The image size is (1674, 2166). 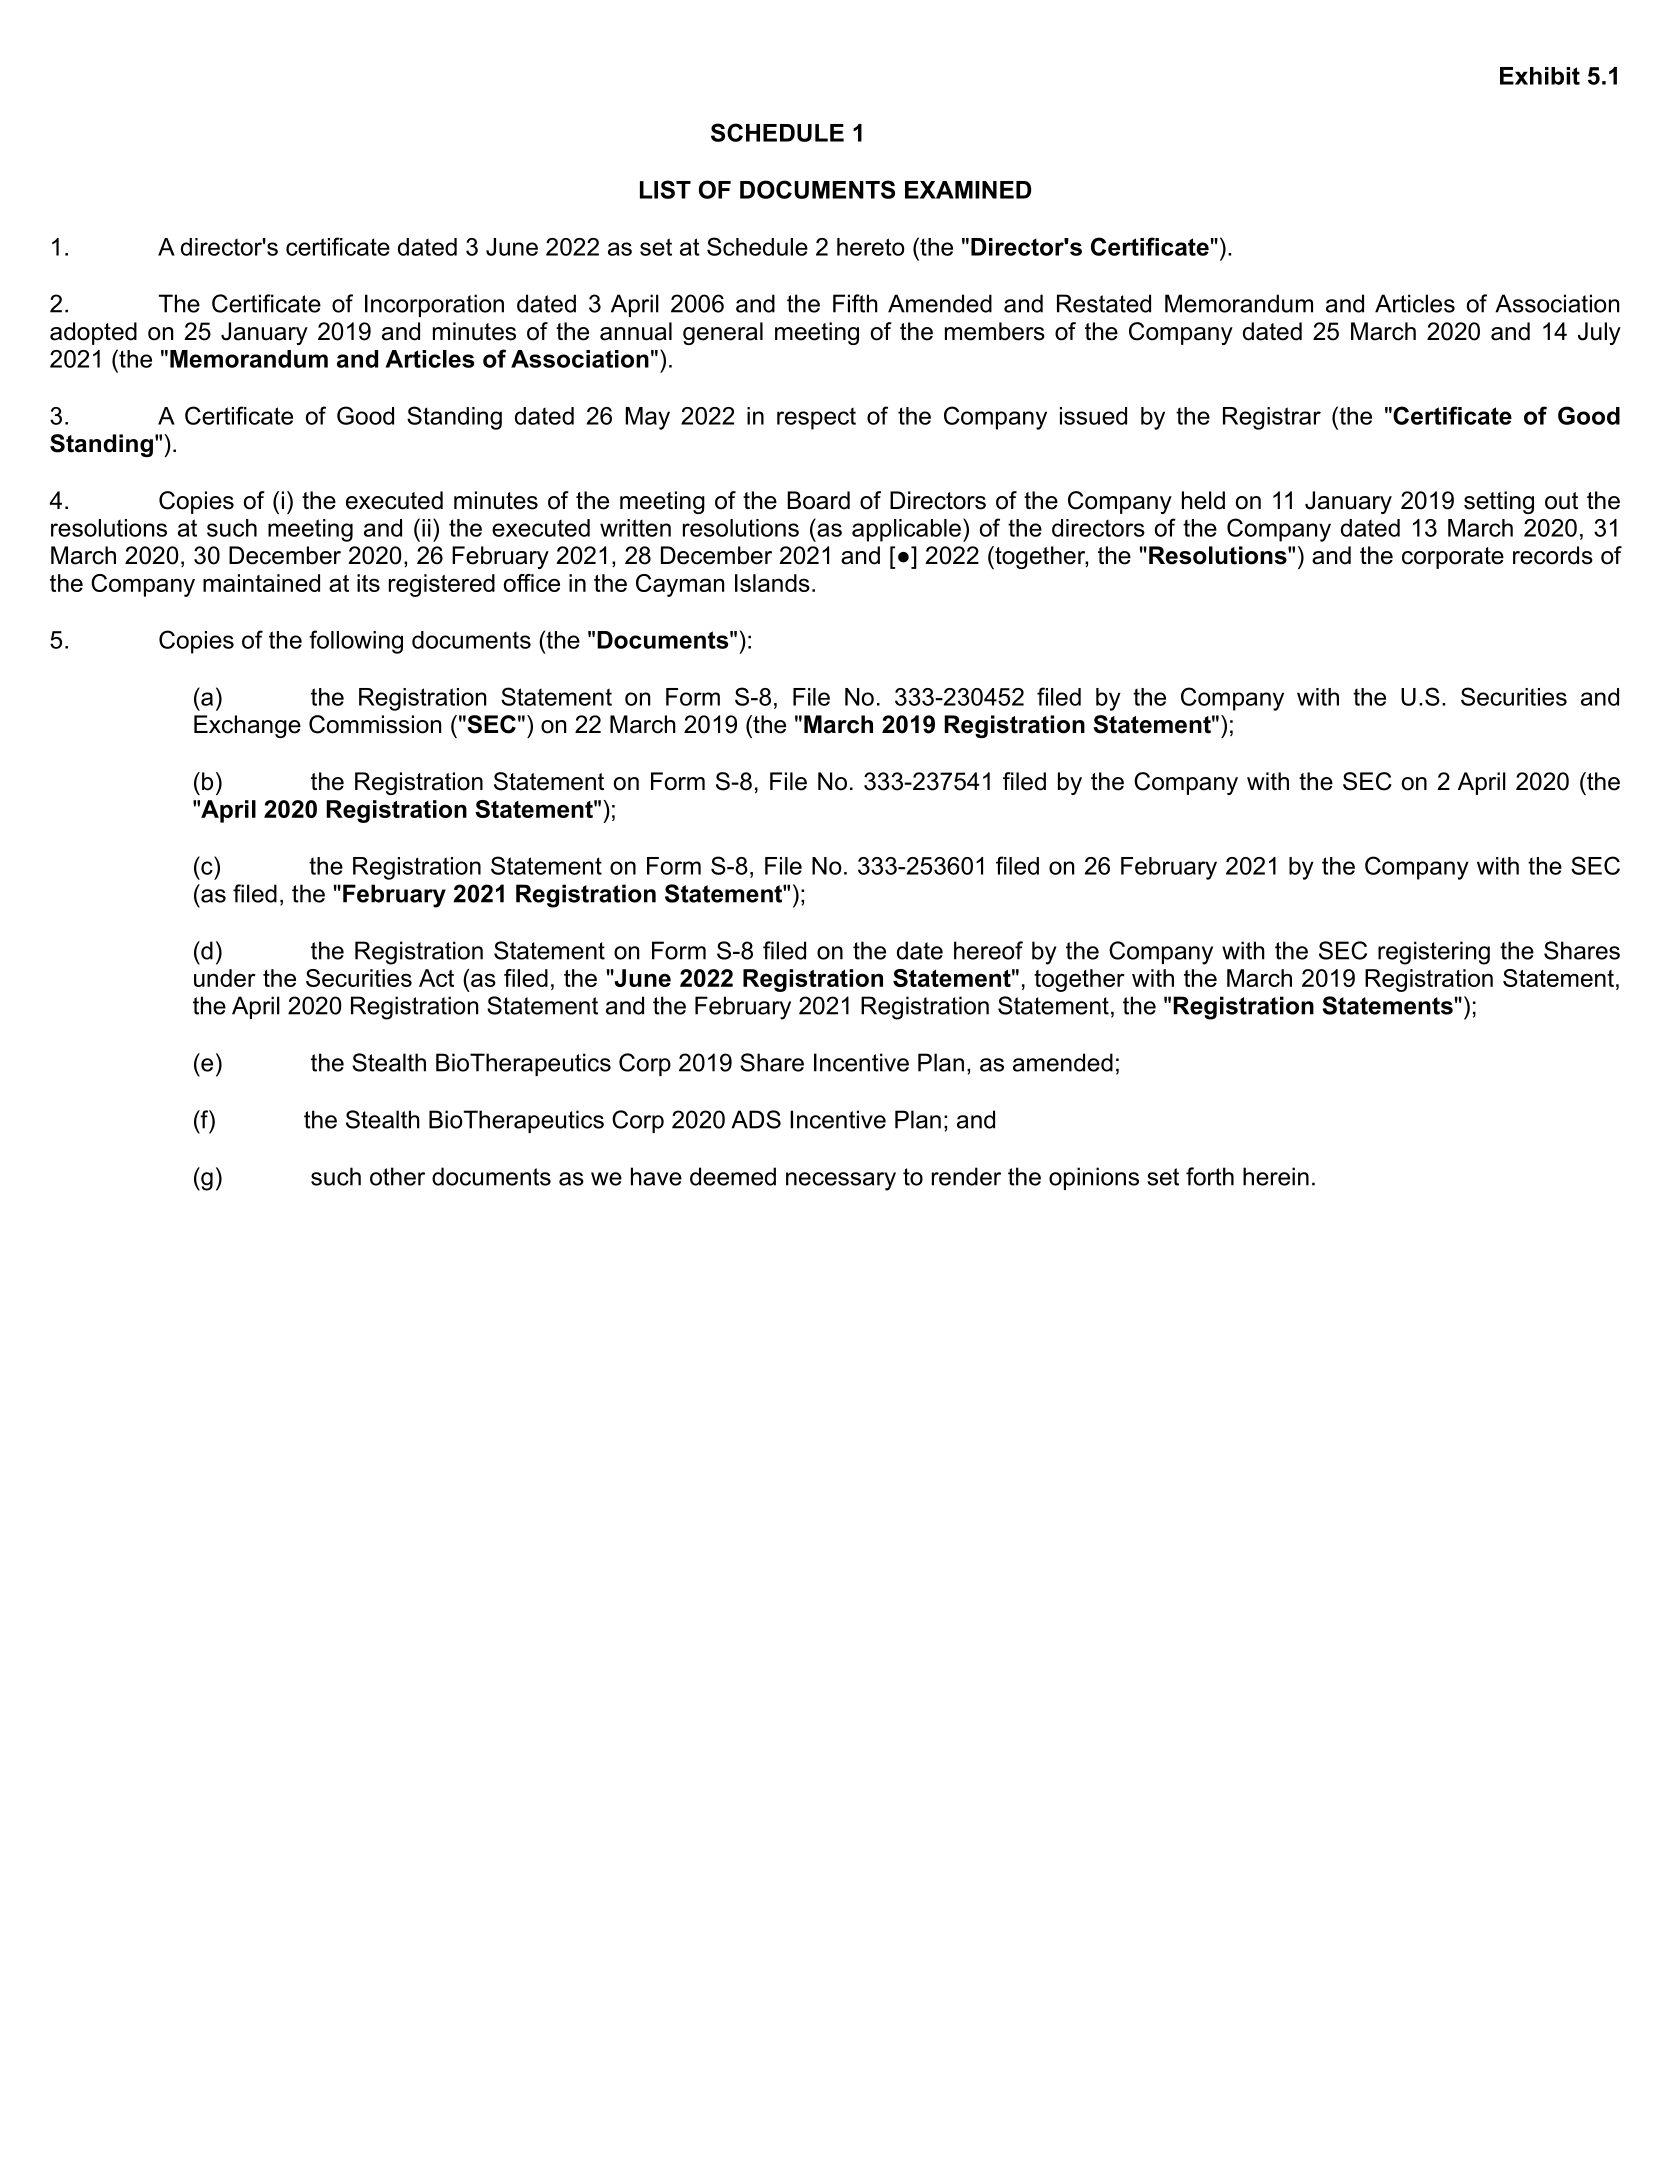 What do you see at coordinates (816, 418) in the screenshot?
I see `respect` at bounding box center [816, 418].
